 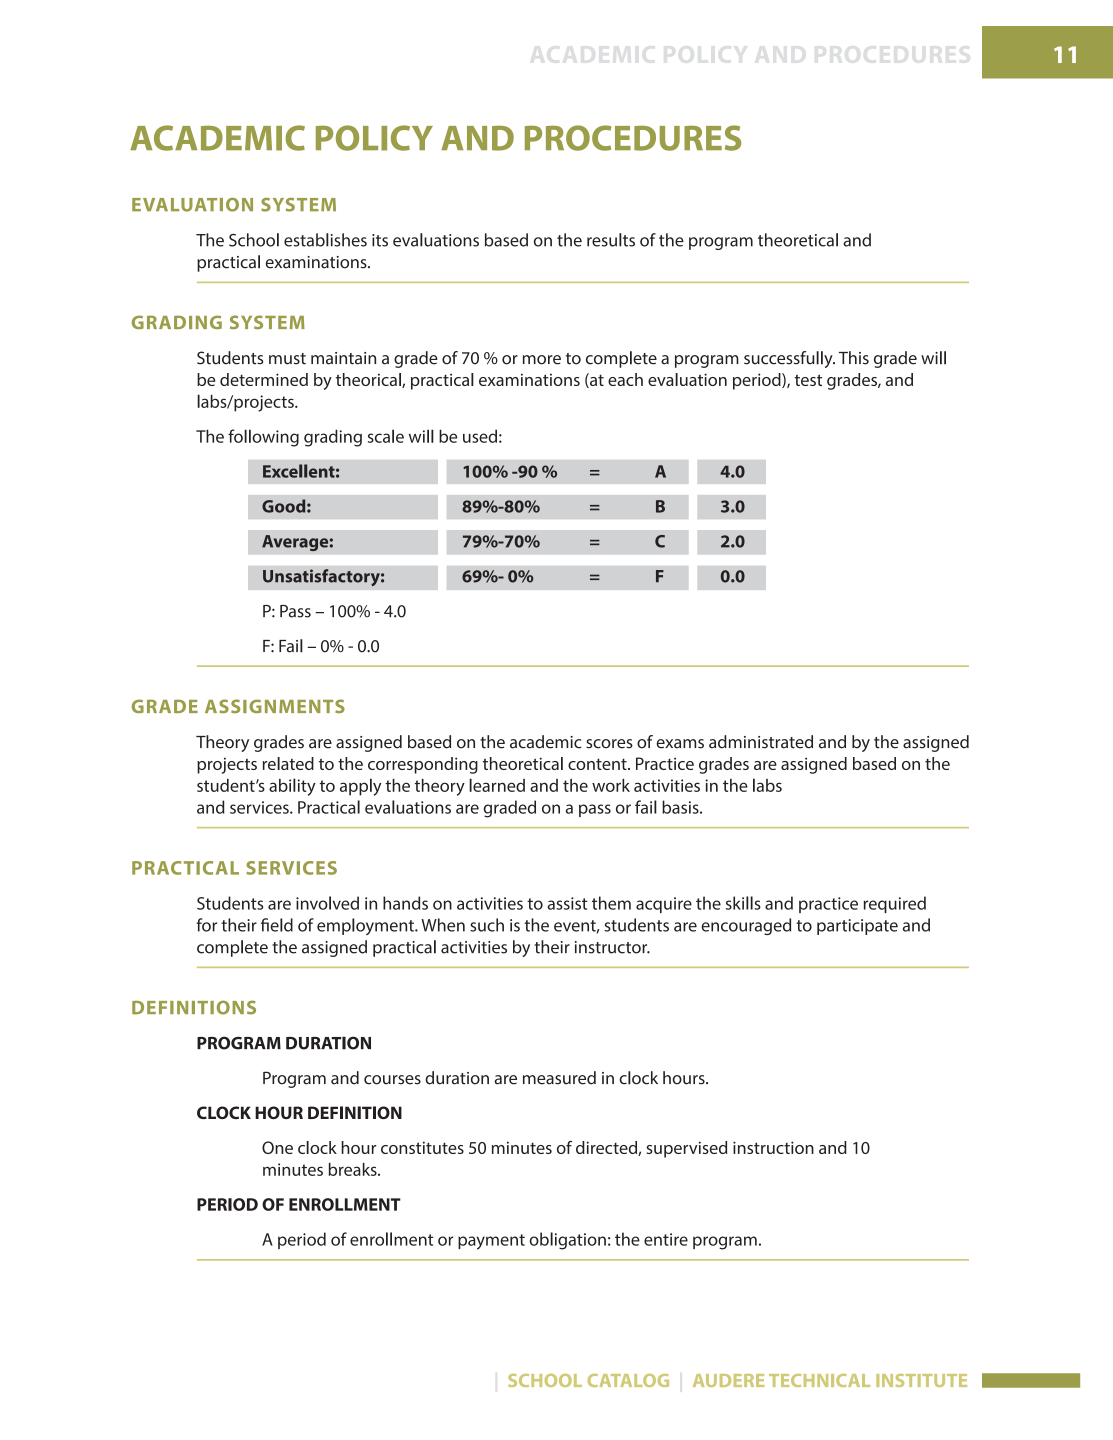 What do you see at coordinates (854, 358) in the screenshot?
I see `This` at bounding box center [854, 358].
